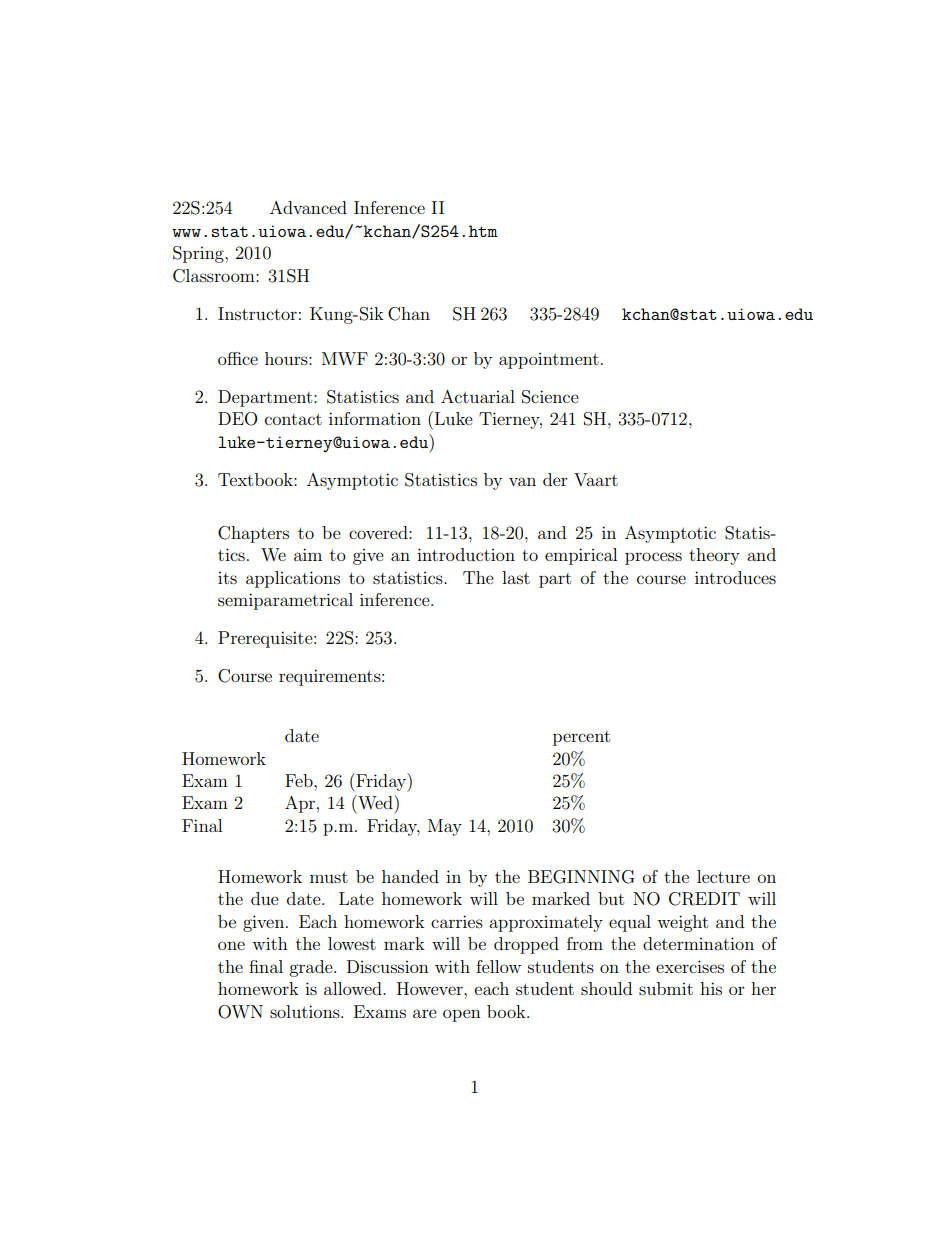  Describe the element at coordinates (308, 207) in the document. I see `Advanced` at that location.
